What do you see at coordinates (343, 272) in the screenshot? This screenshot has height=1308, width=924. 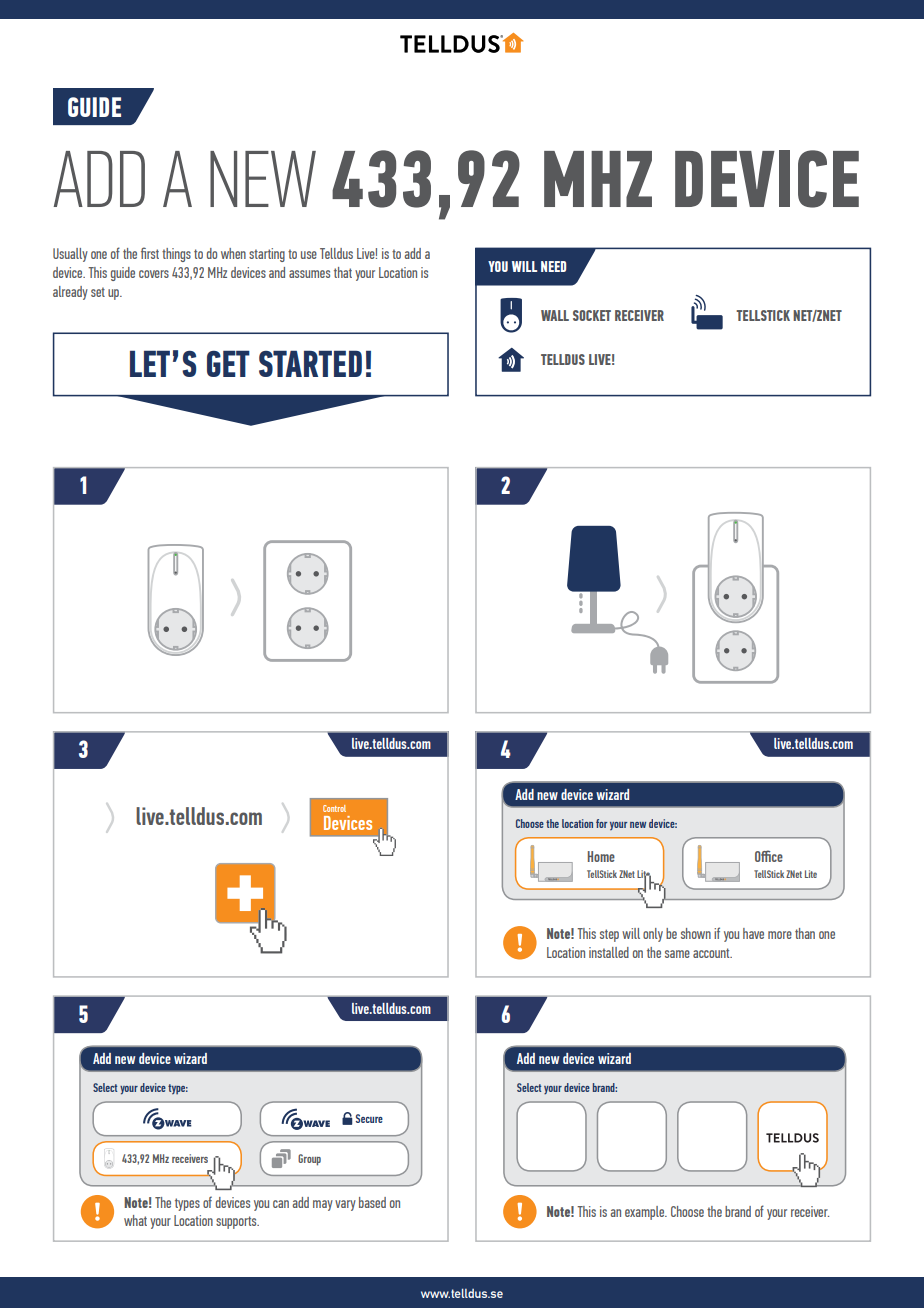 I see `that` at bounding box center [343, 272].
